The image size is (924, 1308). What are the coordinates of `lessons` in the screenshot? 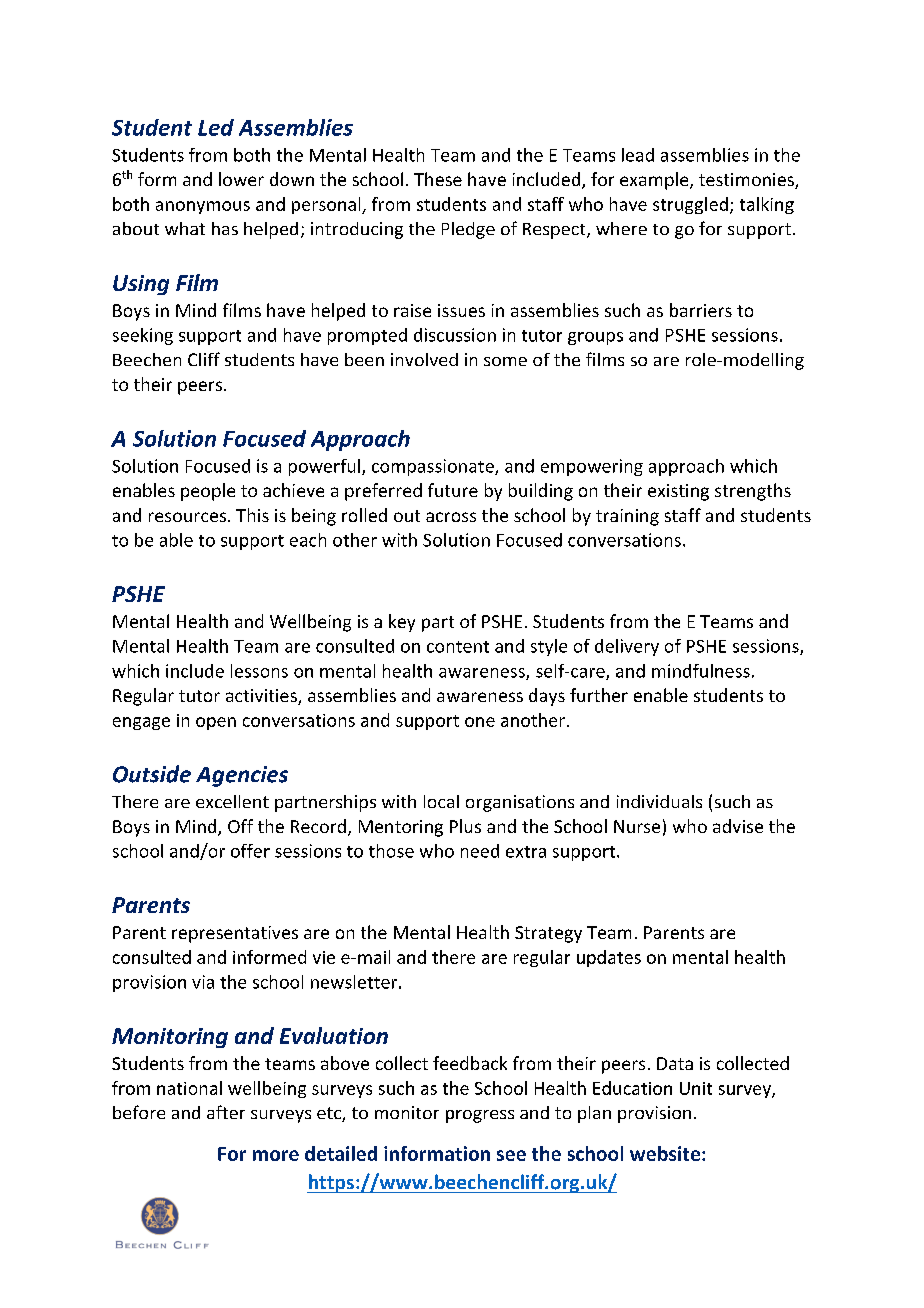 It's located at (259, 671).
